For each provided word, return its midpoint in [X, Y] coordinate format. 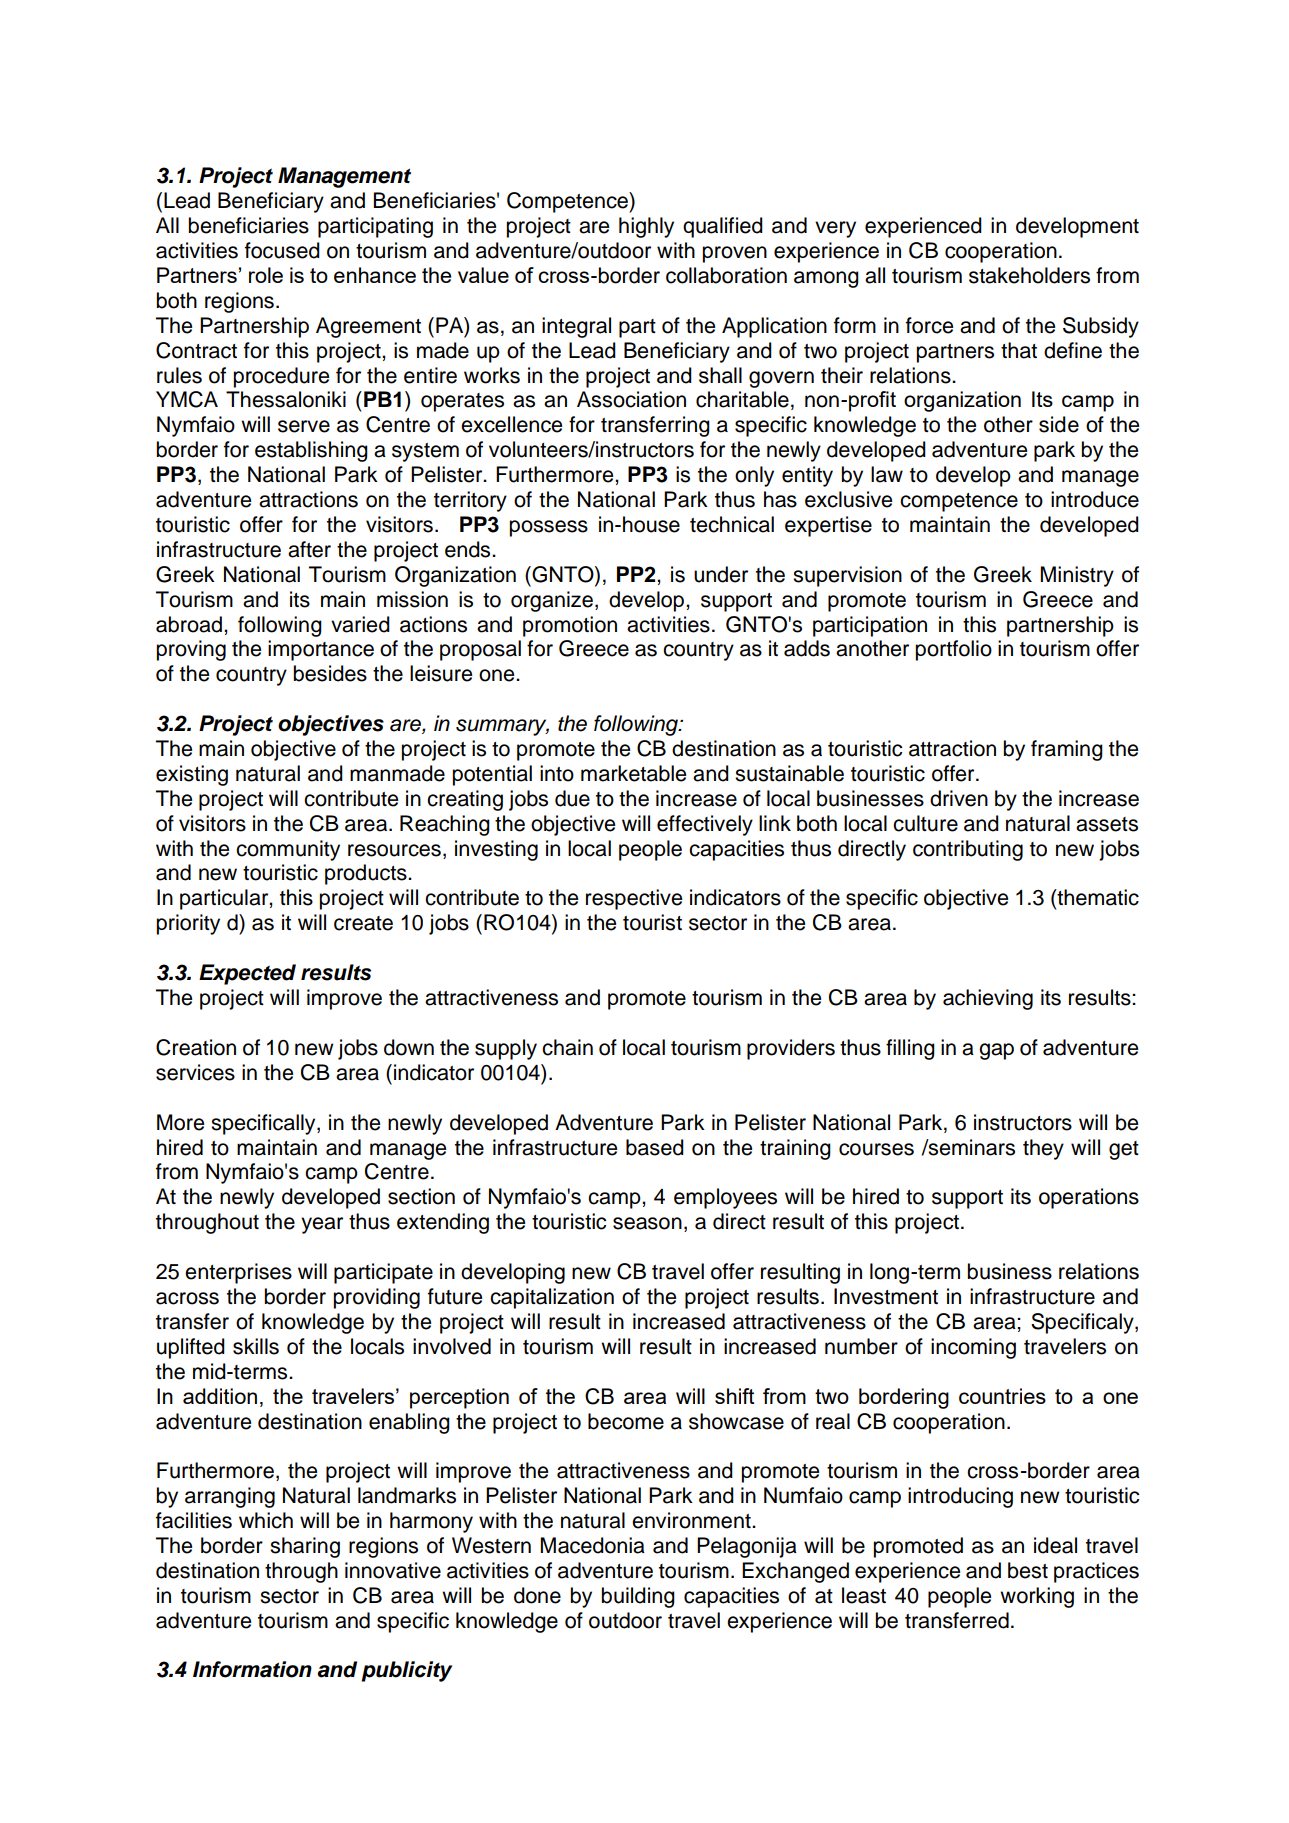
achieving [988, 999]
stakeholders [1029, 275]
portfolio [953, 650]
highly [646, 227]
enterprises [238, 1273]
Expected [247, 974]
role [266, 275]
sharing [305, 1547]
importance [321, 650]
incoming [973, 1348]
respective [634, 899]
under [721, 574]
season [647, 1223]
